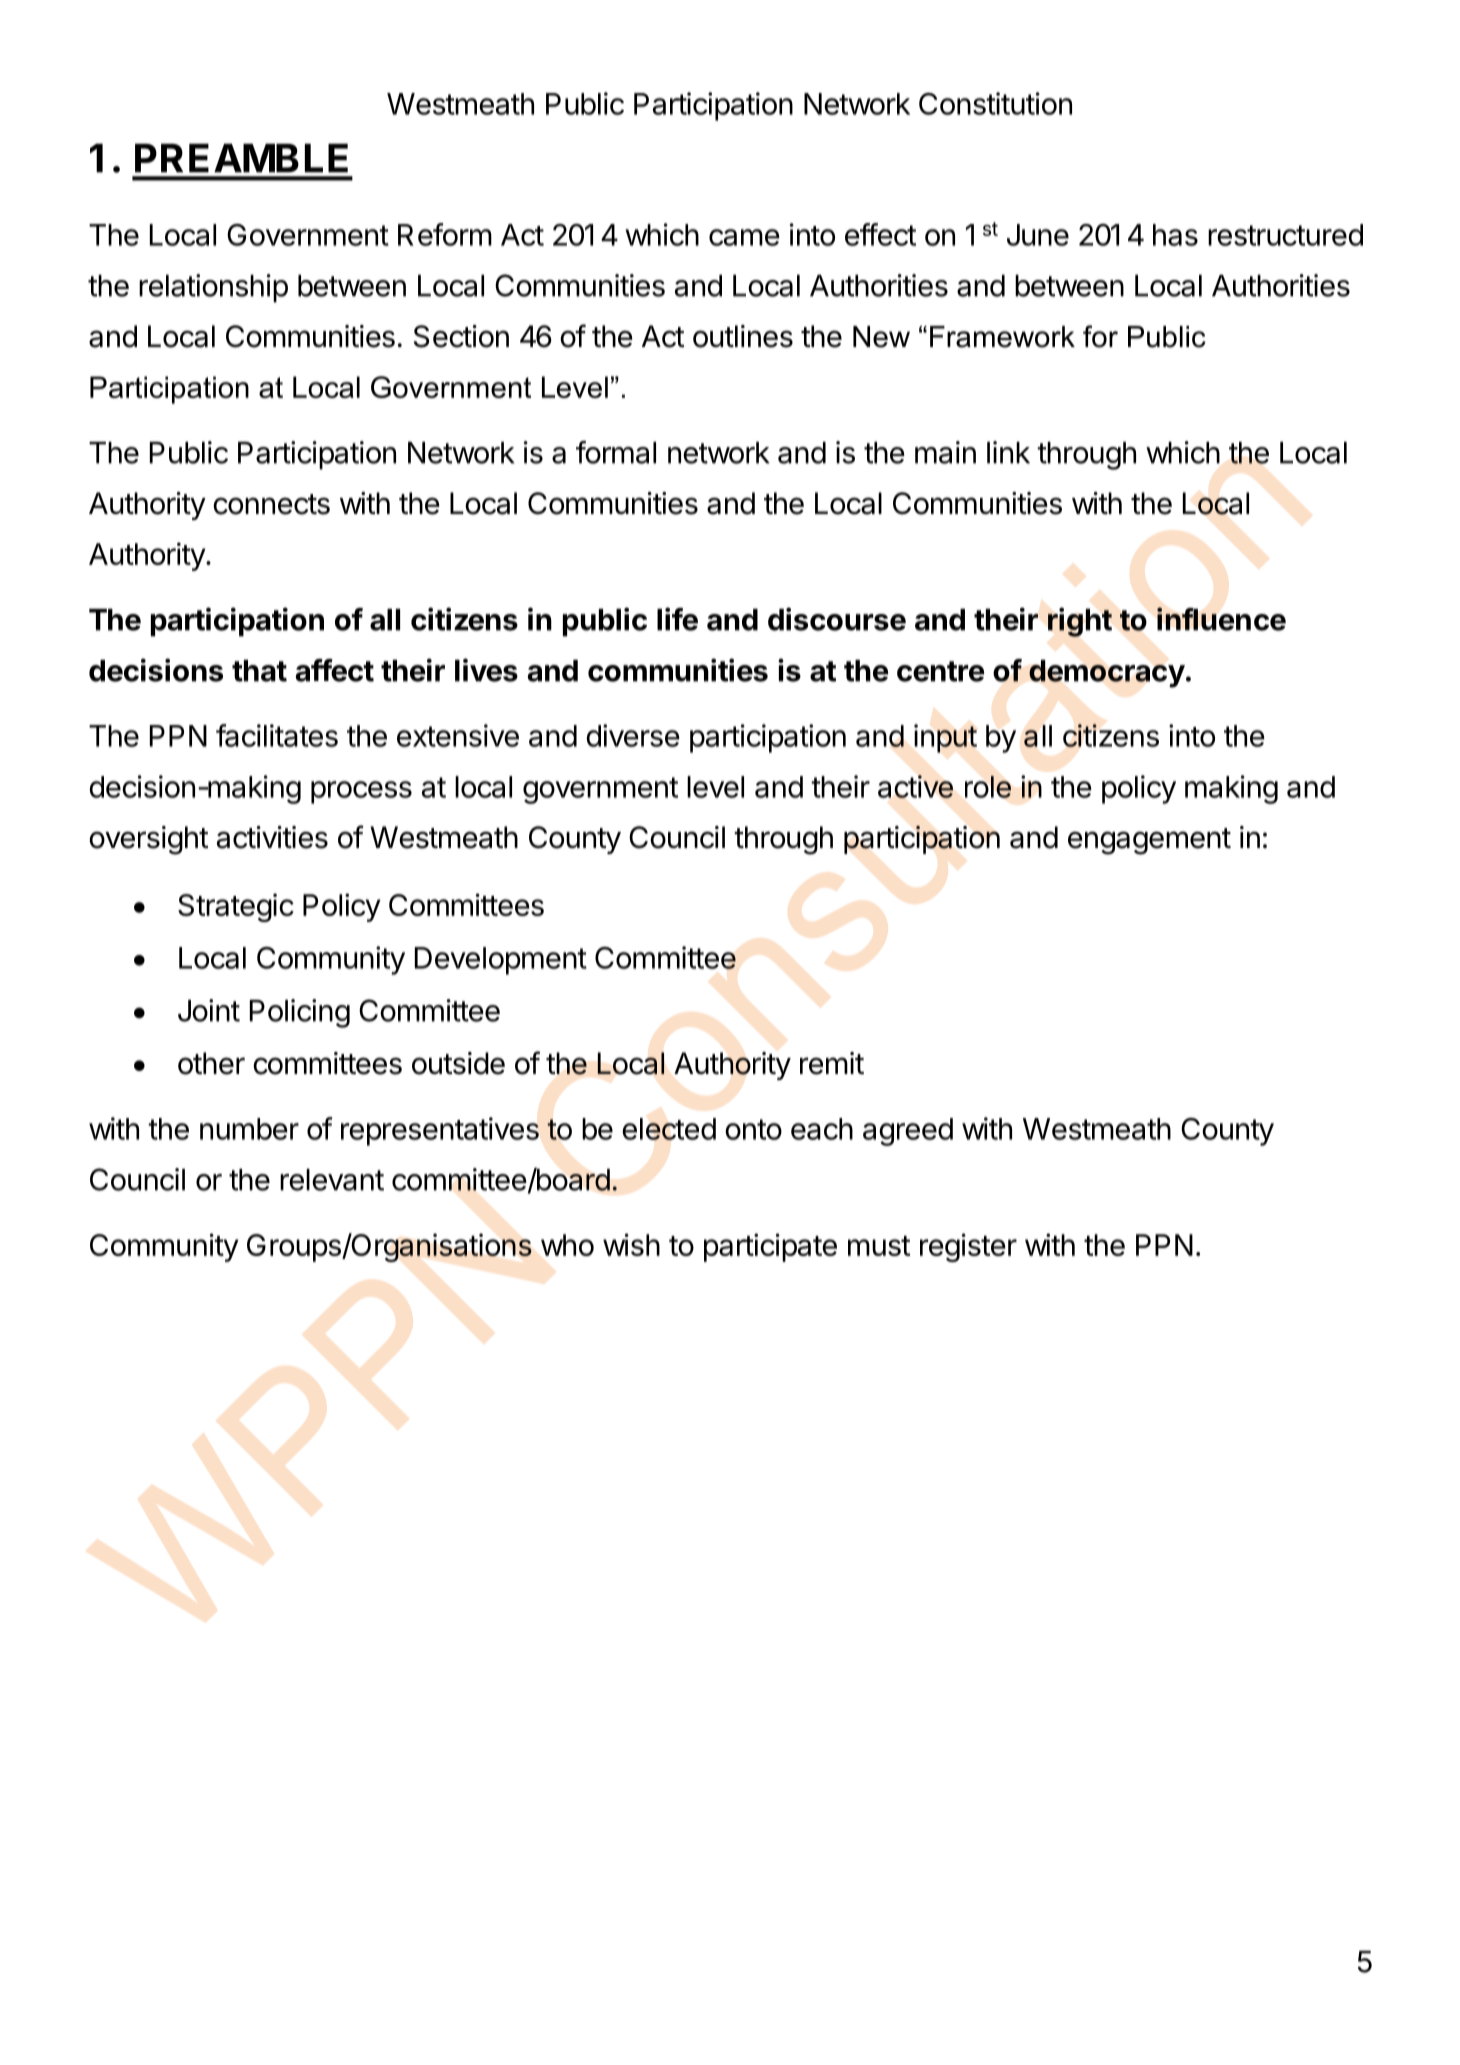  What do you see at coordinates (271, 504) in the document?
I see `connects` at bounding box center [271, 504].
